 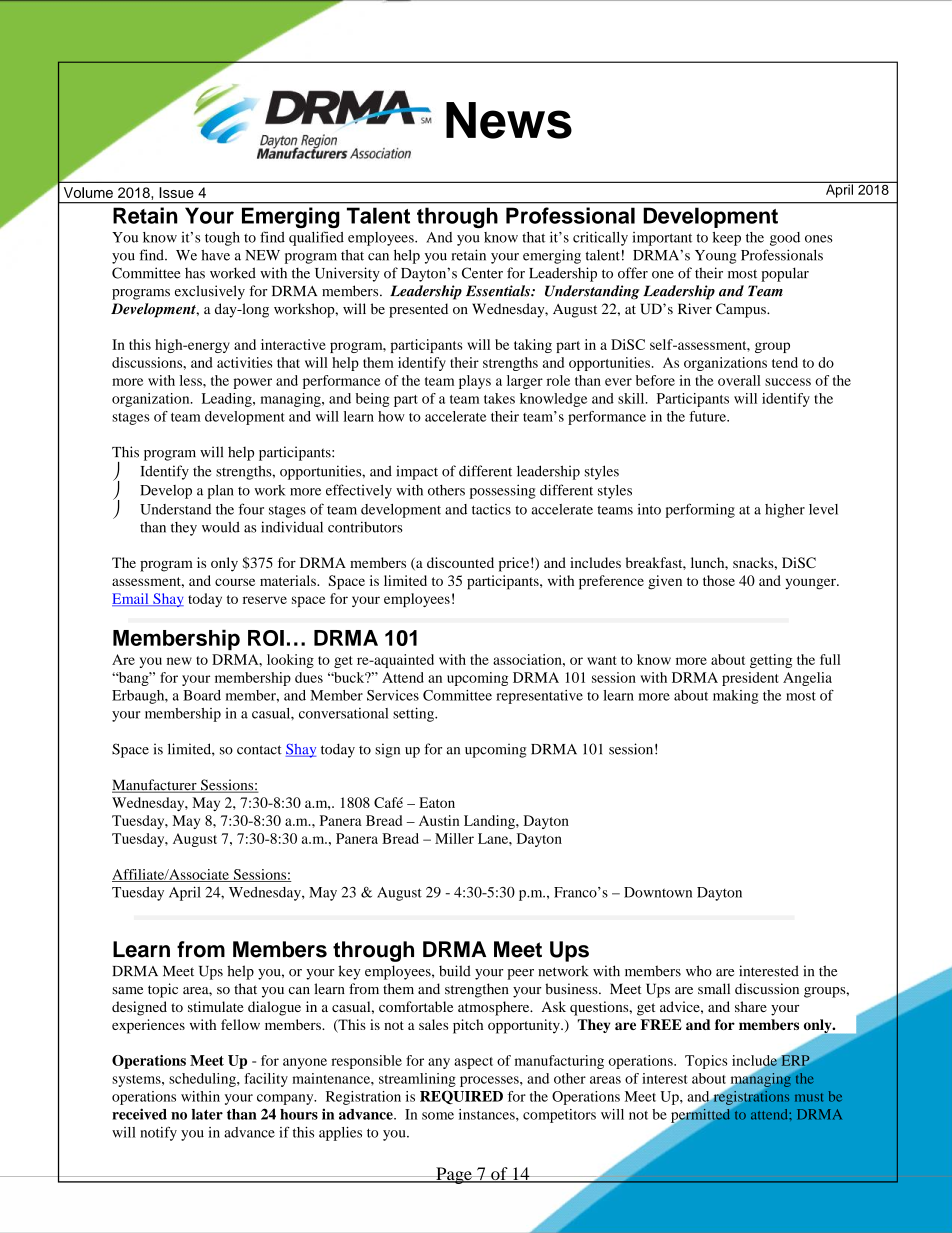 I want to click on notify, so click(x=158, y=1133).
